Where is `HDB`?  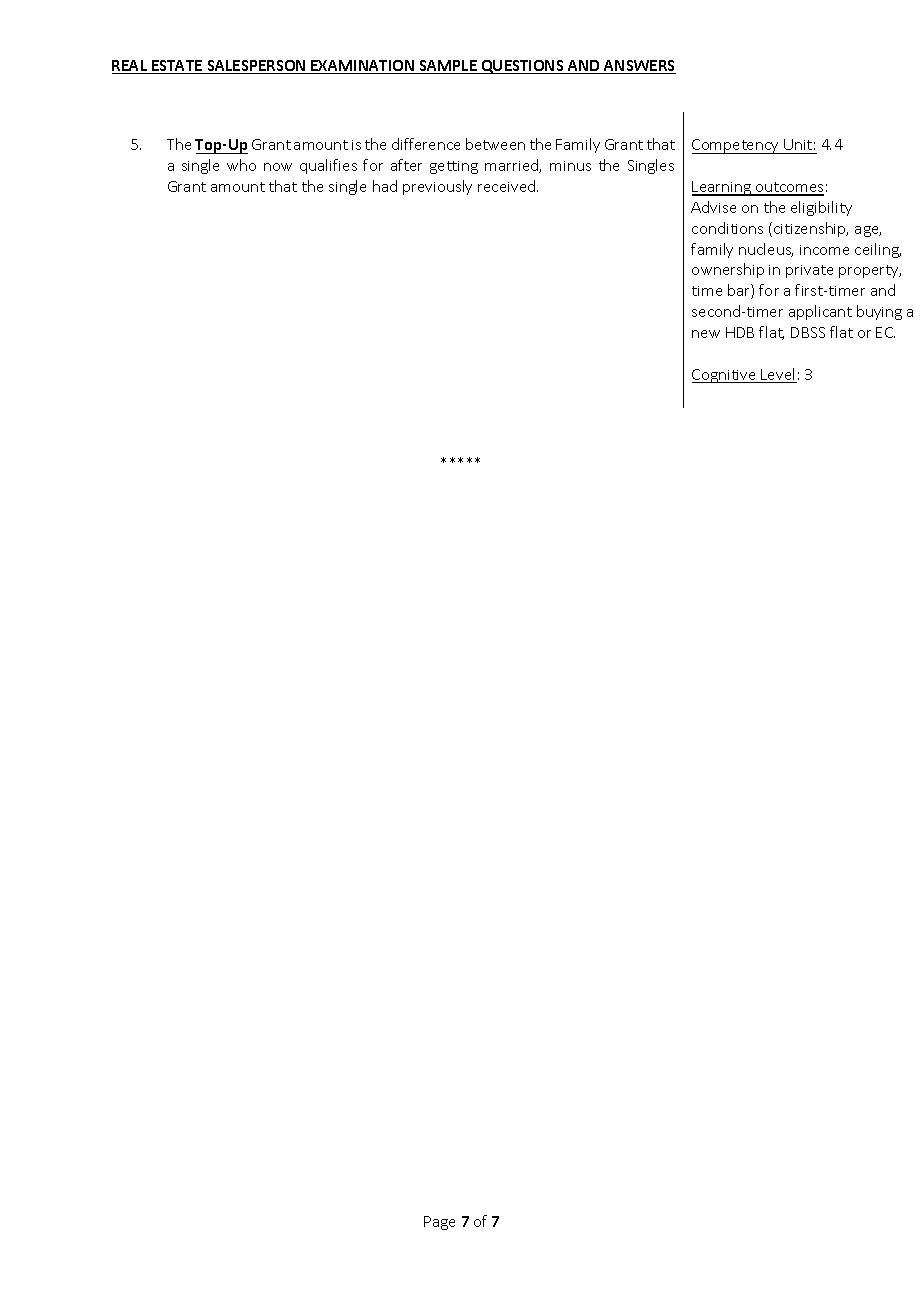
HDB is located at coordinates (740, 332).
